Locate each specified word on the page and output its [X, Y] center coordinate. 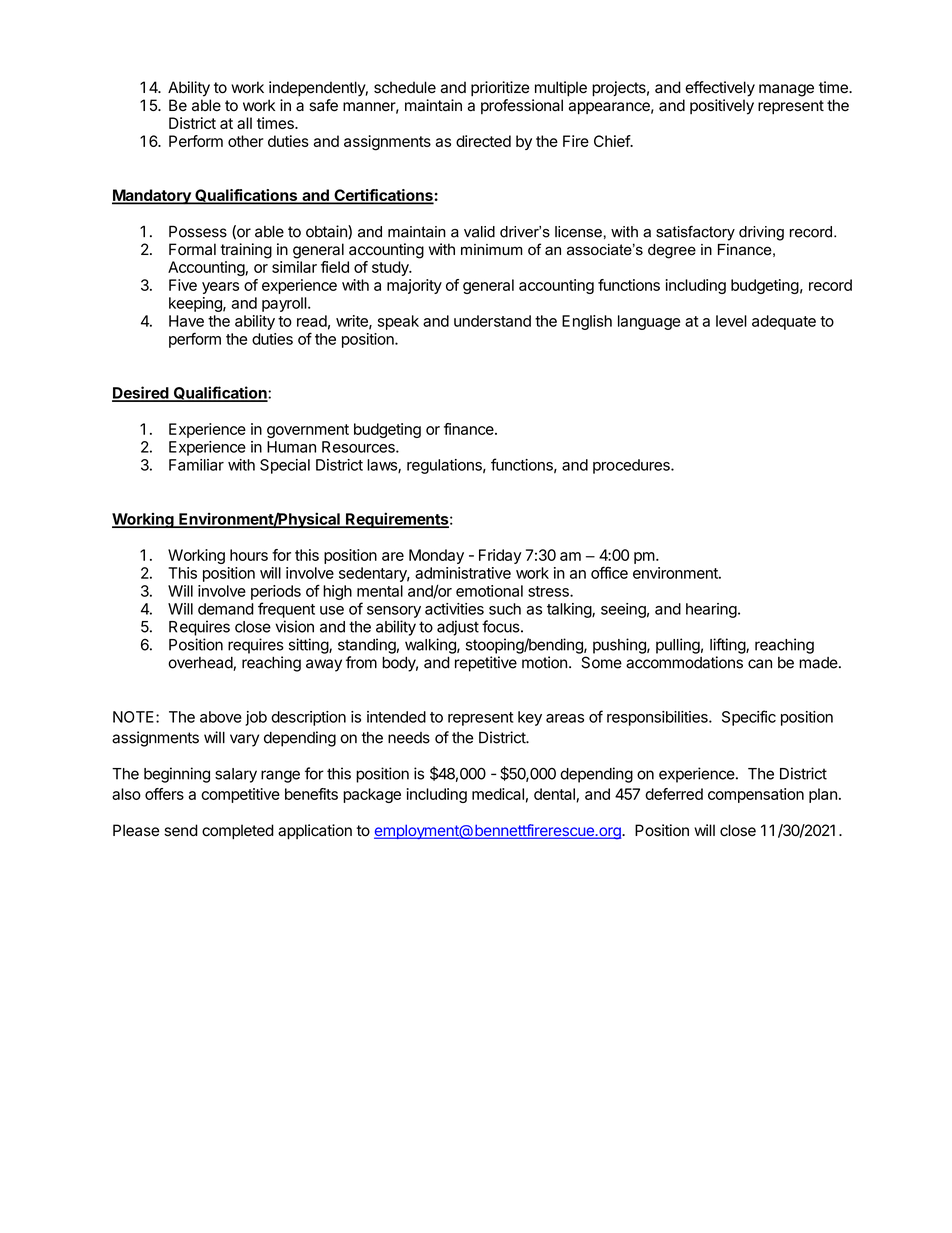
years [220, 288]
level [731, 321]
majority [414, 286]
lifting [728, 646]
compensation [756, 795]
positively [722, 107]
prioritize [500, 88]
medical [498, 794]
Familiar [196, 465]
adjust [458, 628]
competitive [240, 795]
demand [226, 609]
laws [383, 466]
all [244, 123]
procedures [632, 466]
